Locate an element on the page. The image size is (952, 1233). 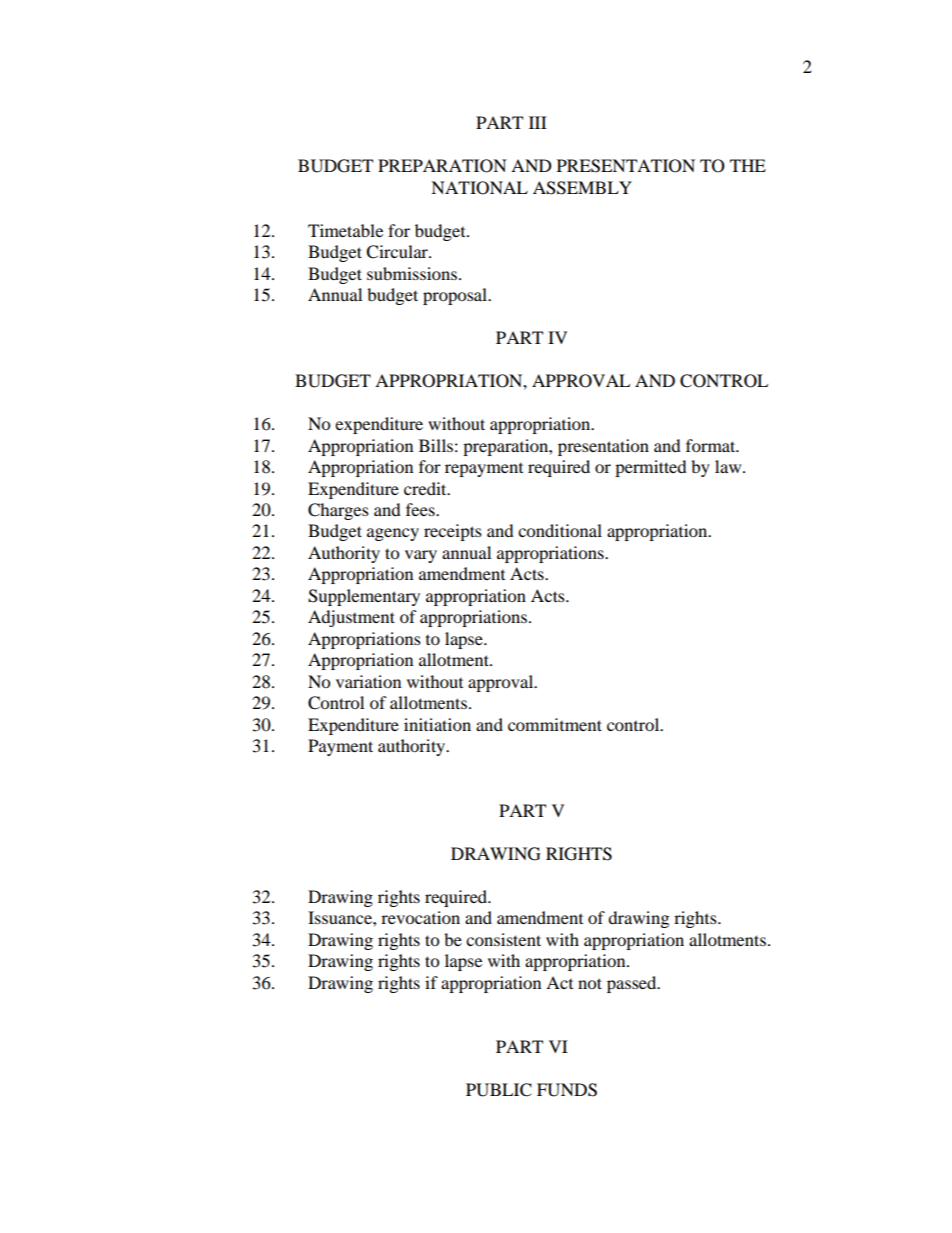
variation is located at coordinates (368, 681).
